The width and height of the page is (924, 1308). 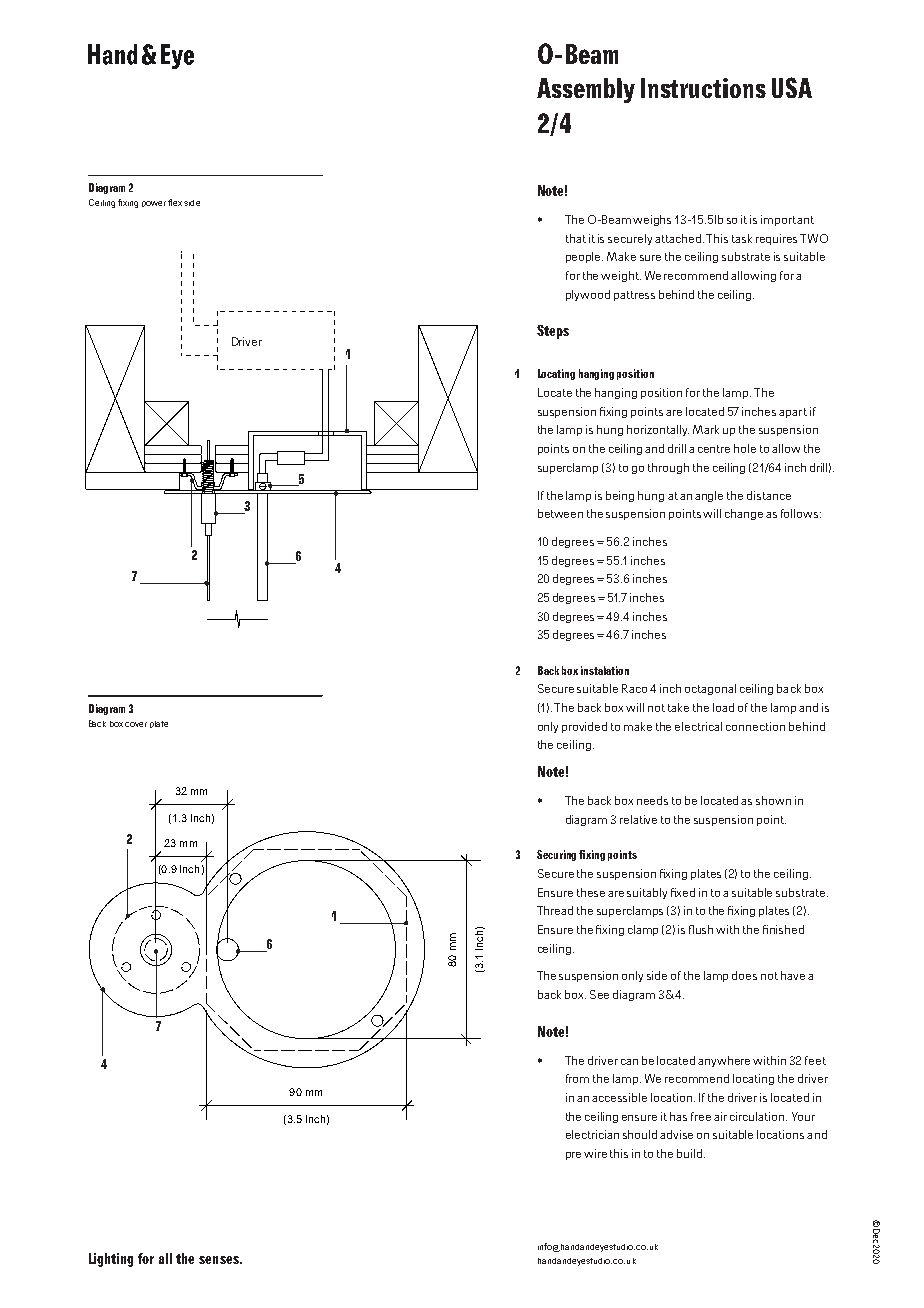 I want to click on power, so click(x=154, y=204).
